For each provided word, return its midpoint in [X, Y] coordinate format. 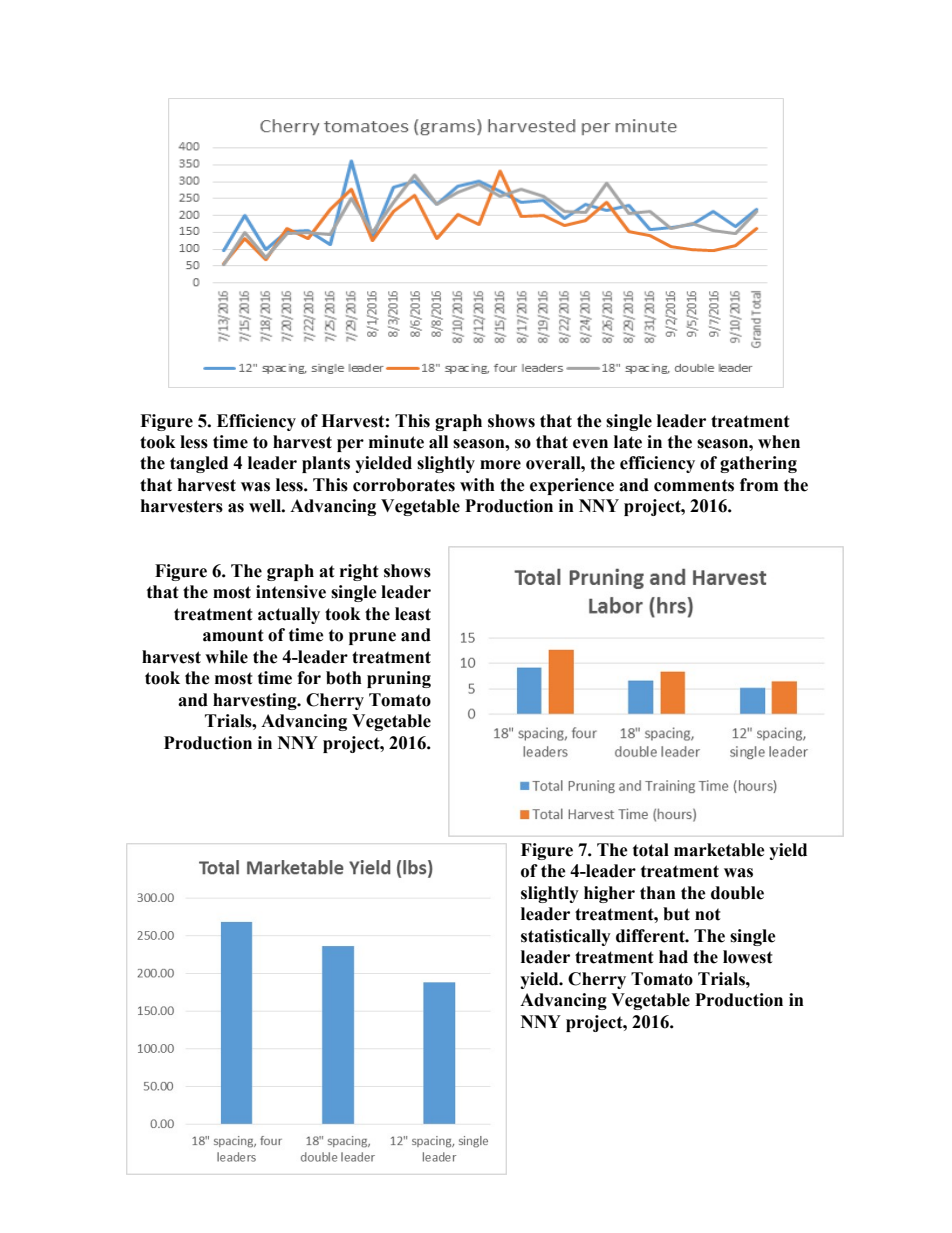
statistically [566, 937]
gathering [758, 464]
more [500, 465]
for [309, 678]
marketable [719, 850]
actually [289, 615]
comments [694, 485]
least [413, 614]
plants [326, 464]
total [651, 850]
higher [609, 894]
